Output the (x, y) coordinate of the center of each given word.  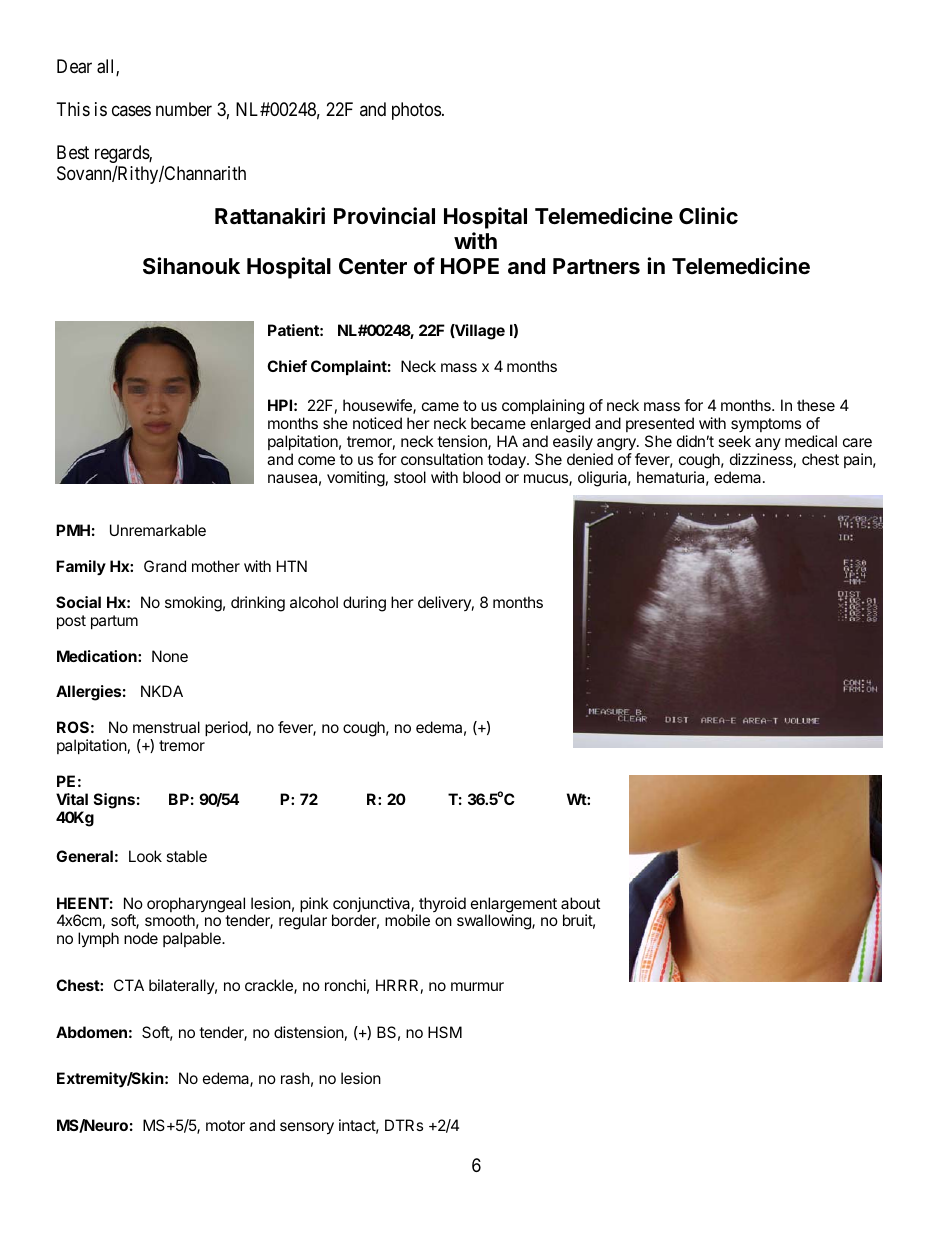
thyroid (441, 906)
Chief (287, 366)
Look (145, 856)
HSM (445, 1032)
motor (225, 1125)
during (364, 604)
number (184, 109)
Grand (165, 566)
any (768, 444)
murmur (477, 986)
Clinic (708, 216)
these (816, 405)
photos (416, 111)
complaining (543, 407)
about (580, 903)
